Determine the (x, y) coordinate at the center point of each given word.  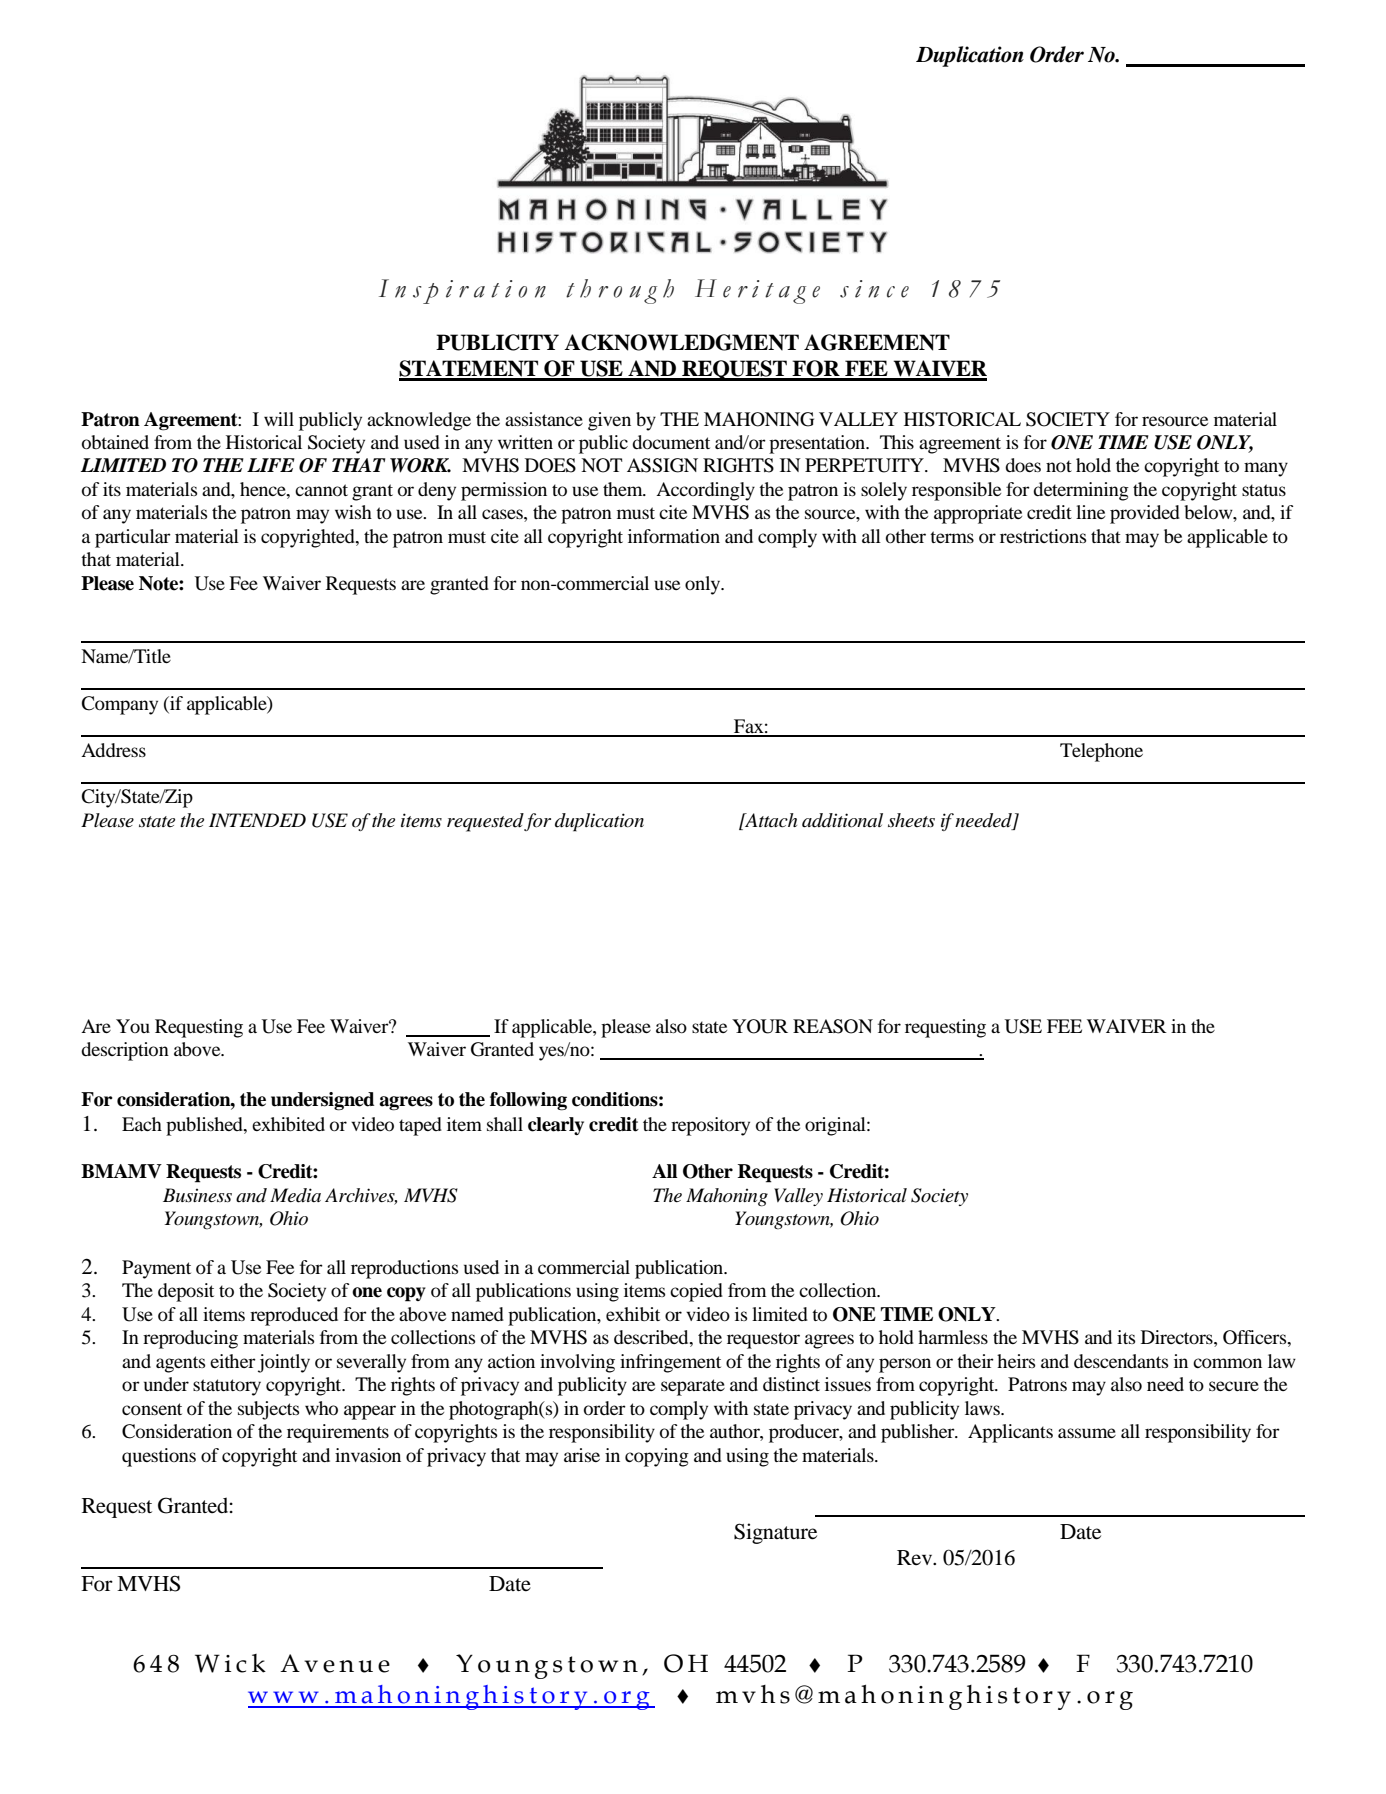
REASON (833, 1026)
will (279, 419)
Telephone (1101, 752)
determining (1081, 491)
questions (159, 1457)
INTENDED (257, 820)
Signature (775, 1533)
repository (710, 1126)
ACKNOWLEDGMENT (681, 342)
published (205, 1126)
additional (842, 820)
